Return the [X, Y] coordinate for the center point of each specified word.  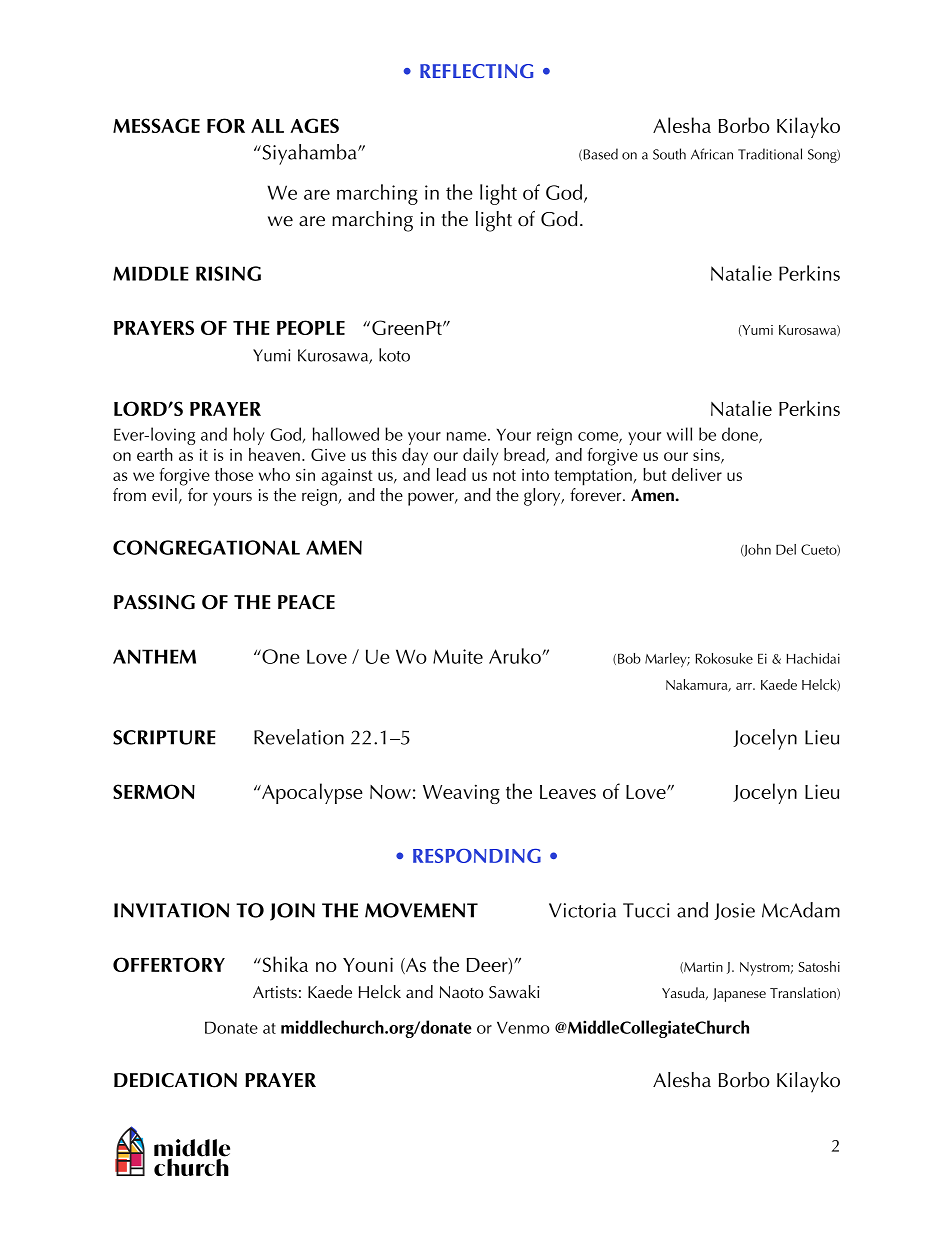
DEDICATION [175, 1080]
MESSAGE [156, 125]
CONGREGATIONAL [206, 547]
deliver [697, 474]
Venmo [523, 1027]
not [504, 475]
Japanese [739, 995]
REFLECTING [476, 71]
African [712, 154]
